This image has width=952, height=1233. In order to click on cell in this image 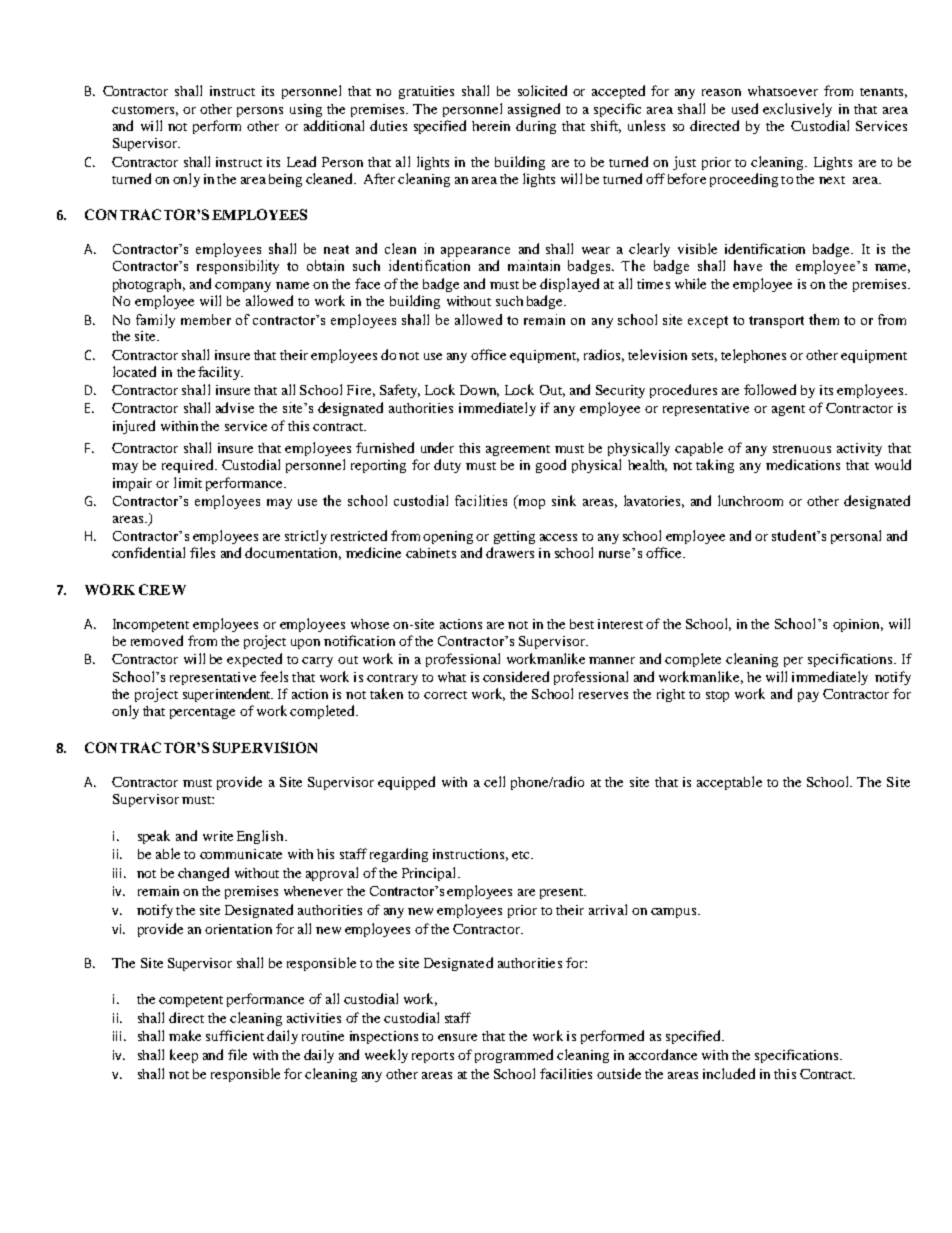, I will do `click(494, 781)`.
